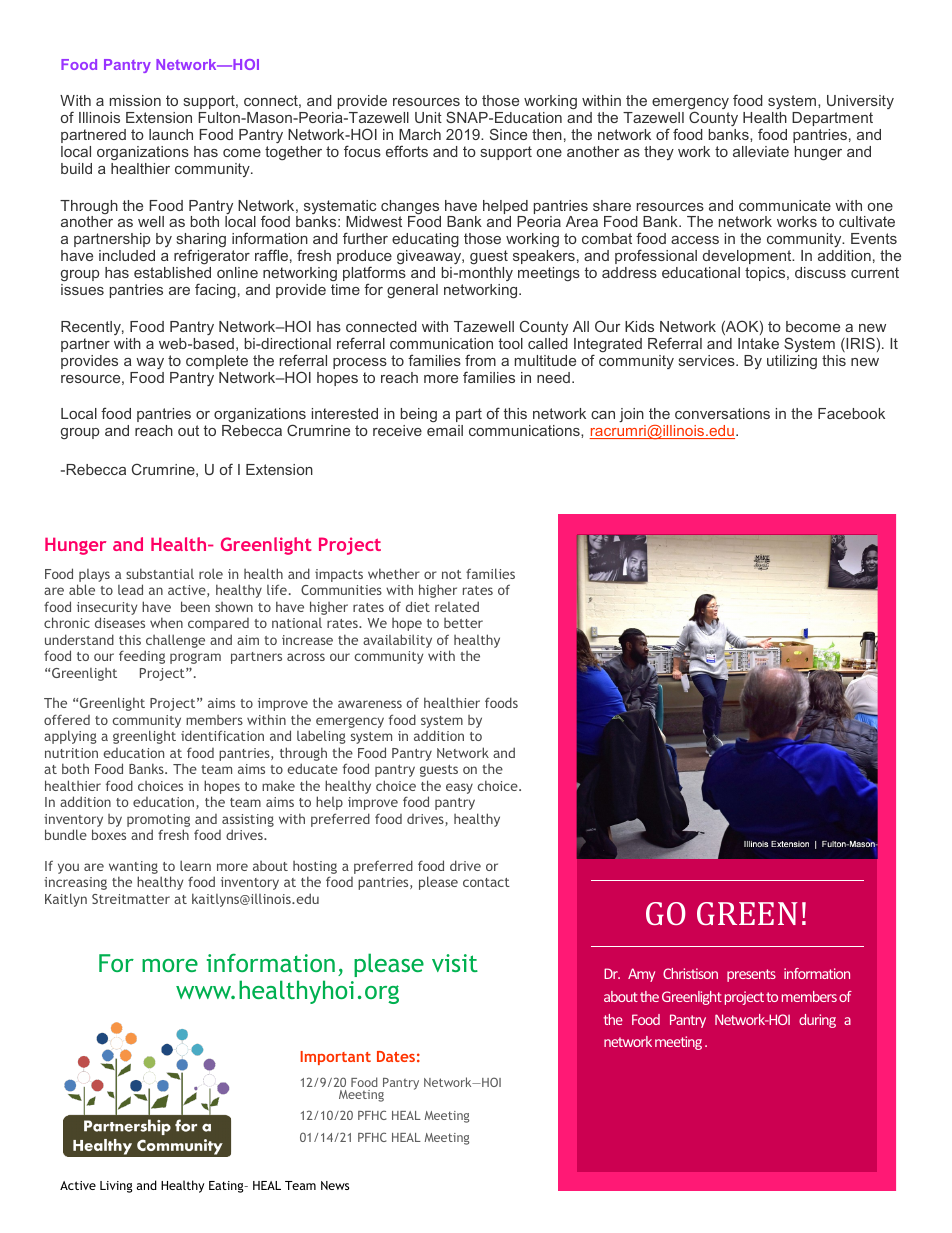 The image size is (952, 1233). I want to click on better, so click(463, 623).
